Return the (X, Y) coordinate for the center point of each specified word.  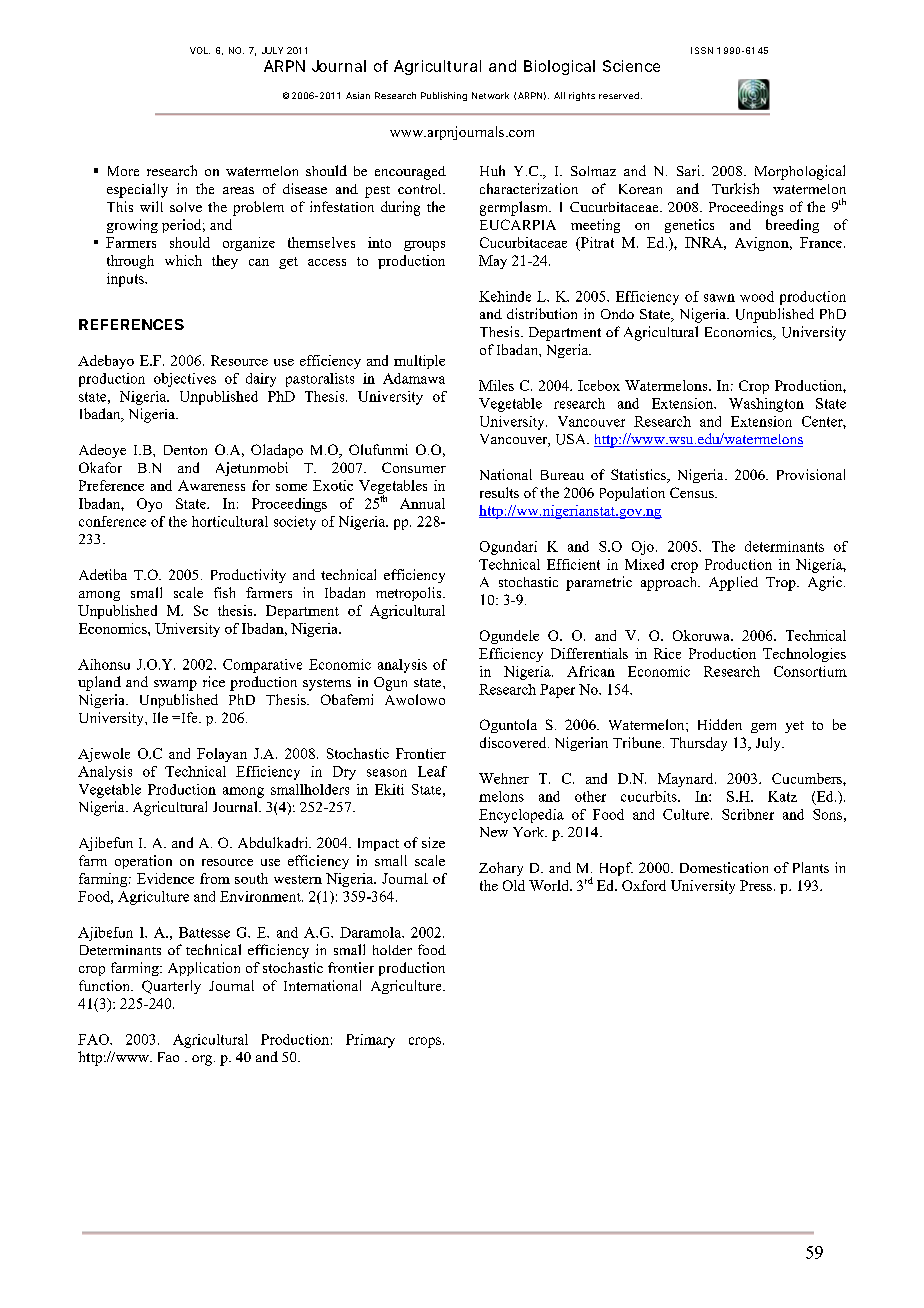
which (183, 260)
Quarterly (171, 987)
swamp (175, 685)
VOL (200, 50)
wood (757, 296)
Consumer (414, 467)
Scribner (748, 814)
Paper (557, 691)
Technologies (804, 655)
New (494, 832)
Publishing (444, 96)
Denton (185, 450)
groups (424, 246)
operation (143, 862)
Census (693, 492)
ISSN (702, 50)
